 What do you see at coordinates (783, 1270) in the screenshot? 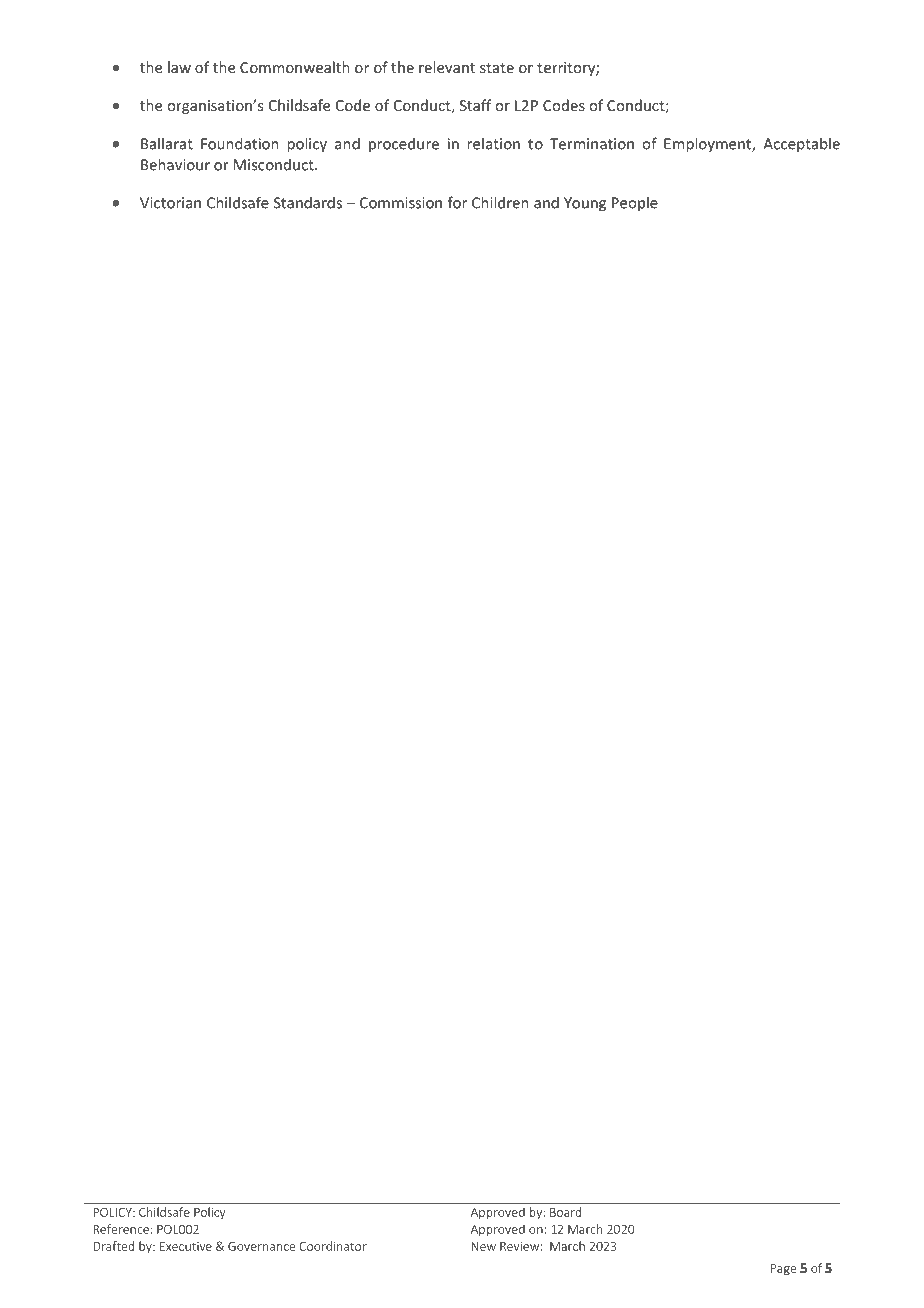
I see `Page` at bounding box center [783, 1270].
